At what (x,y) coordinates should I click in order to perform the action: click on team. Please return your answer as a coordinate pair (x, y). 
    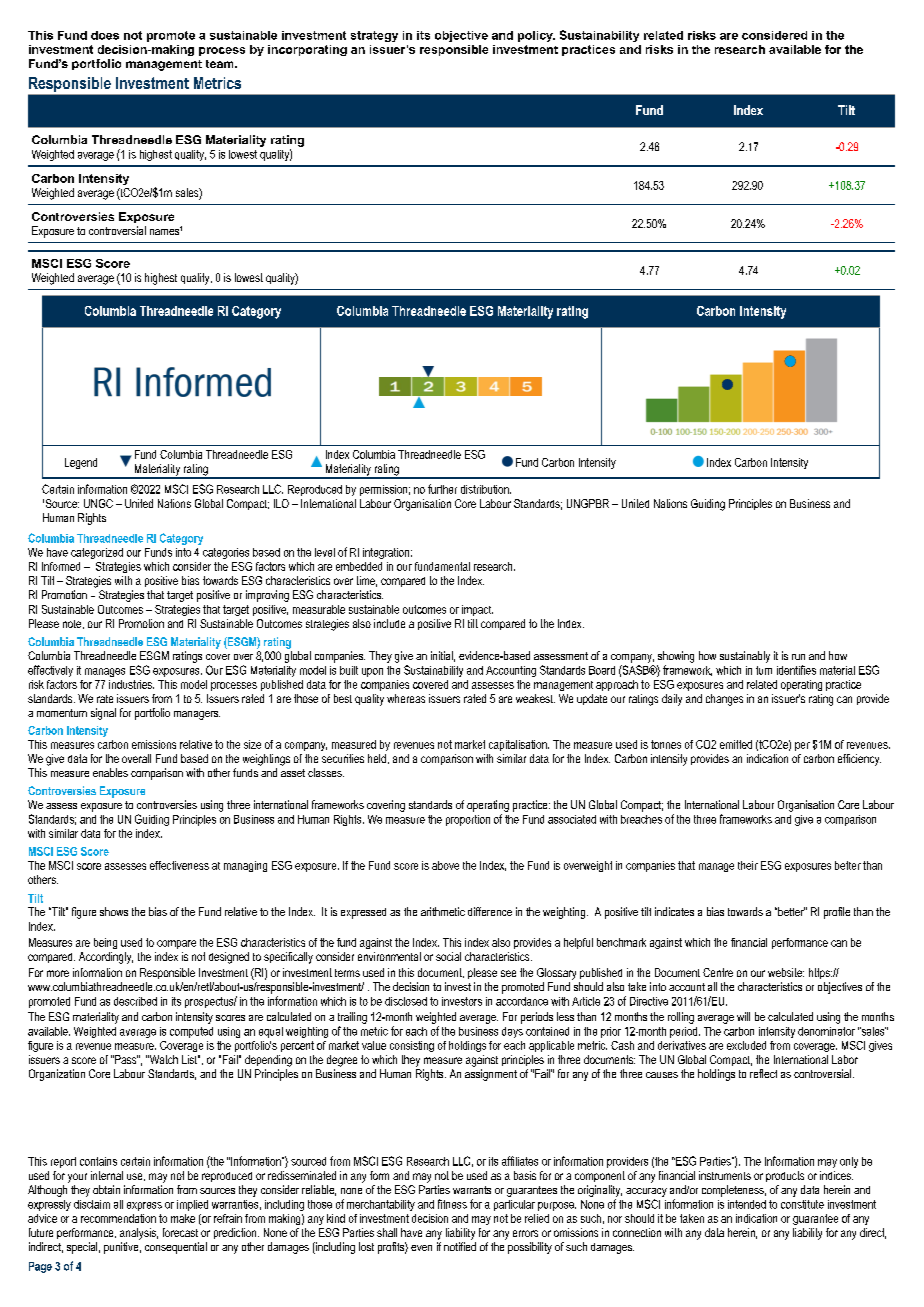
    Looking at the image, I should click on (221, 64).
